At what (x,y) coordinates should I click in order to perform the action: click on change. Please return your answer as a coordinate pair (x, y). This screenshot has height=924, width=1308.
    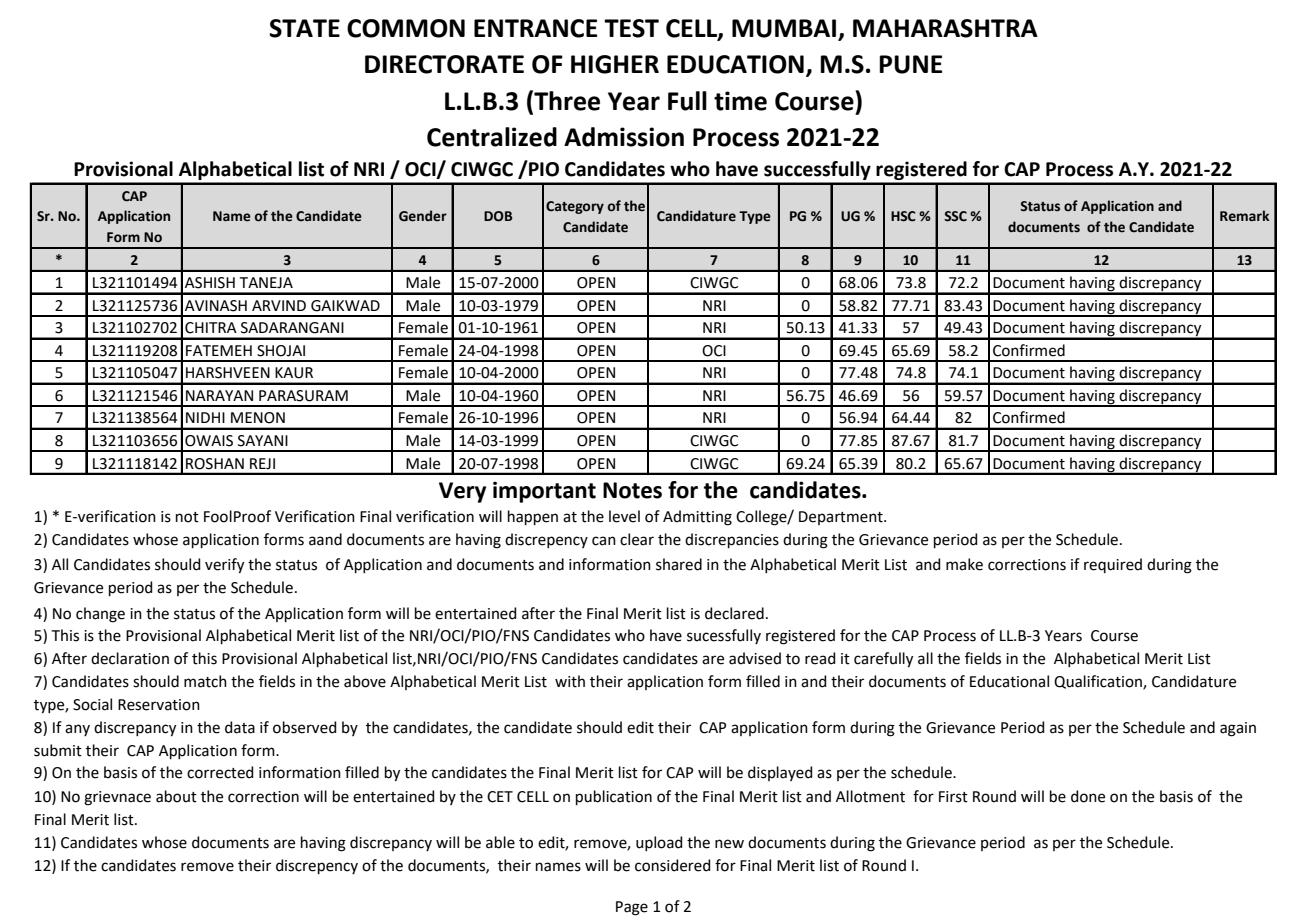
    Looking at the image, I should click on (100, 615).
